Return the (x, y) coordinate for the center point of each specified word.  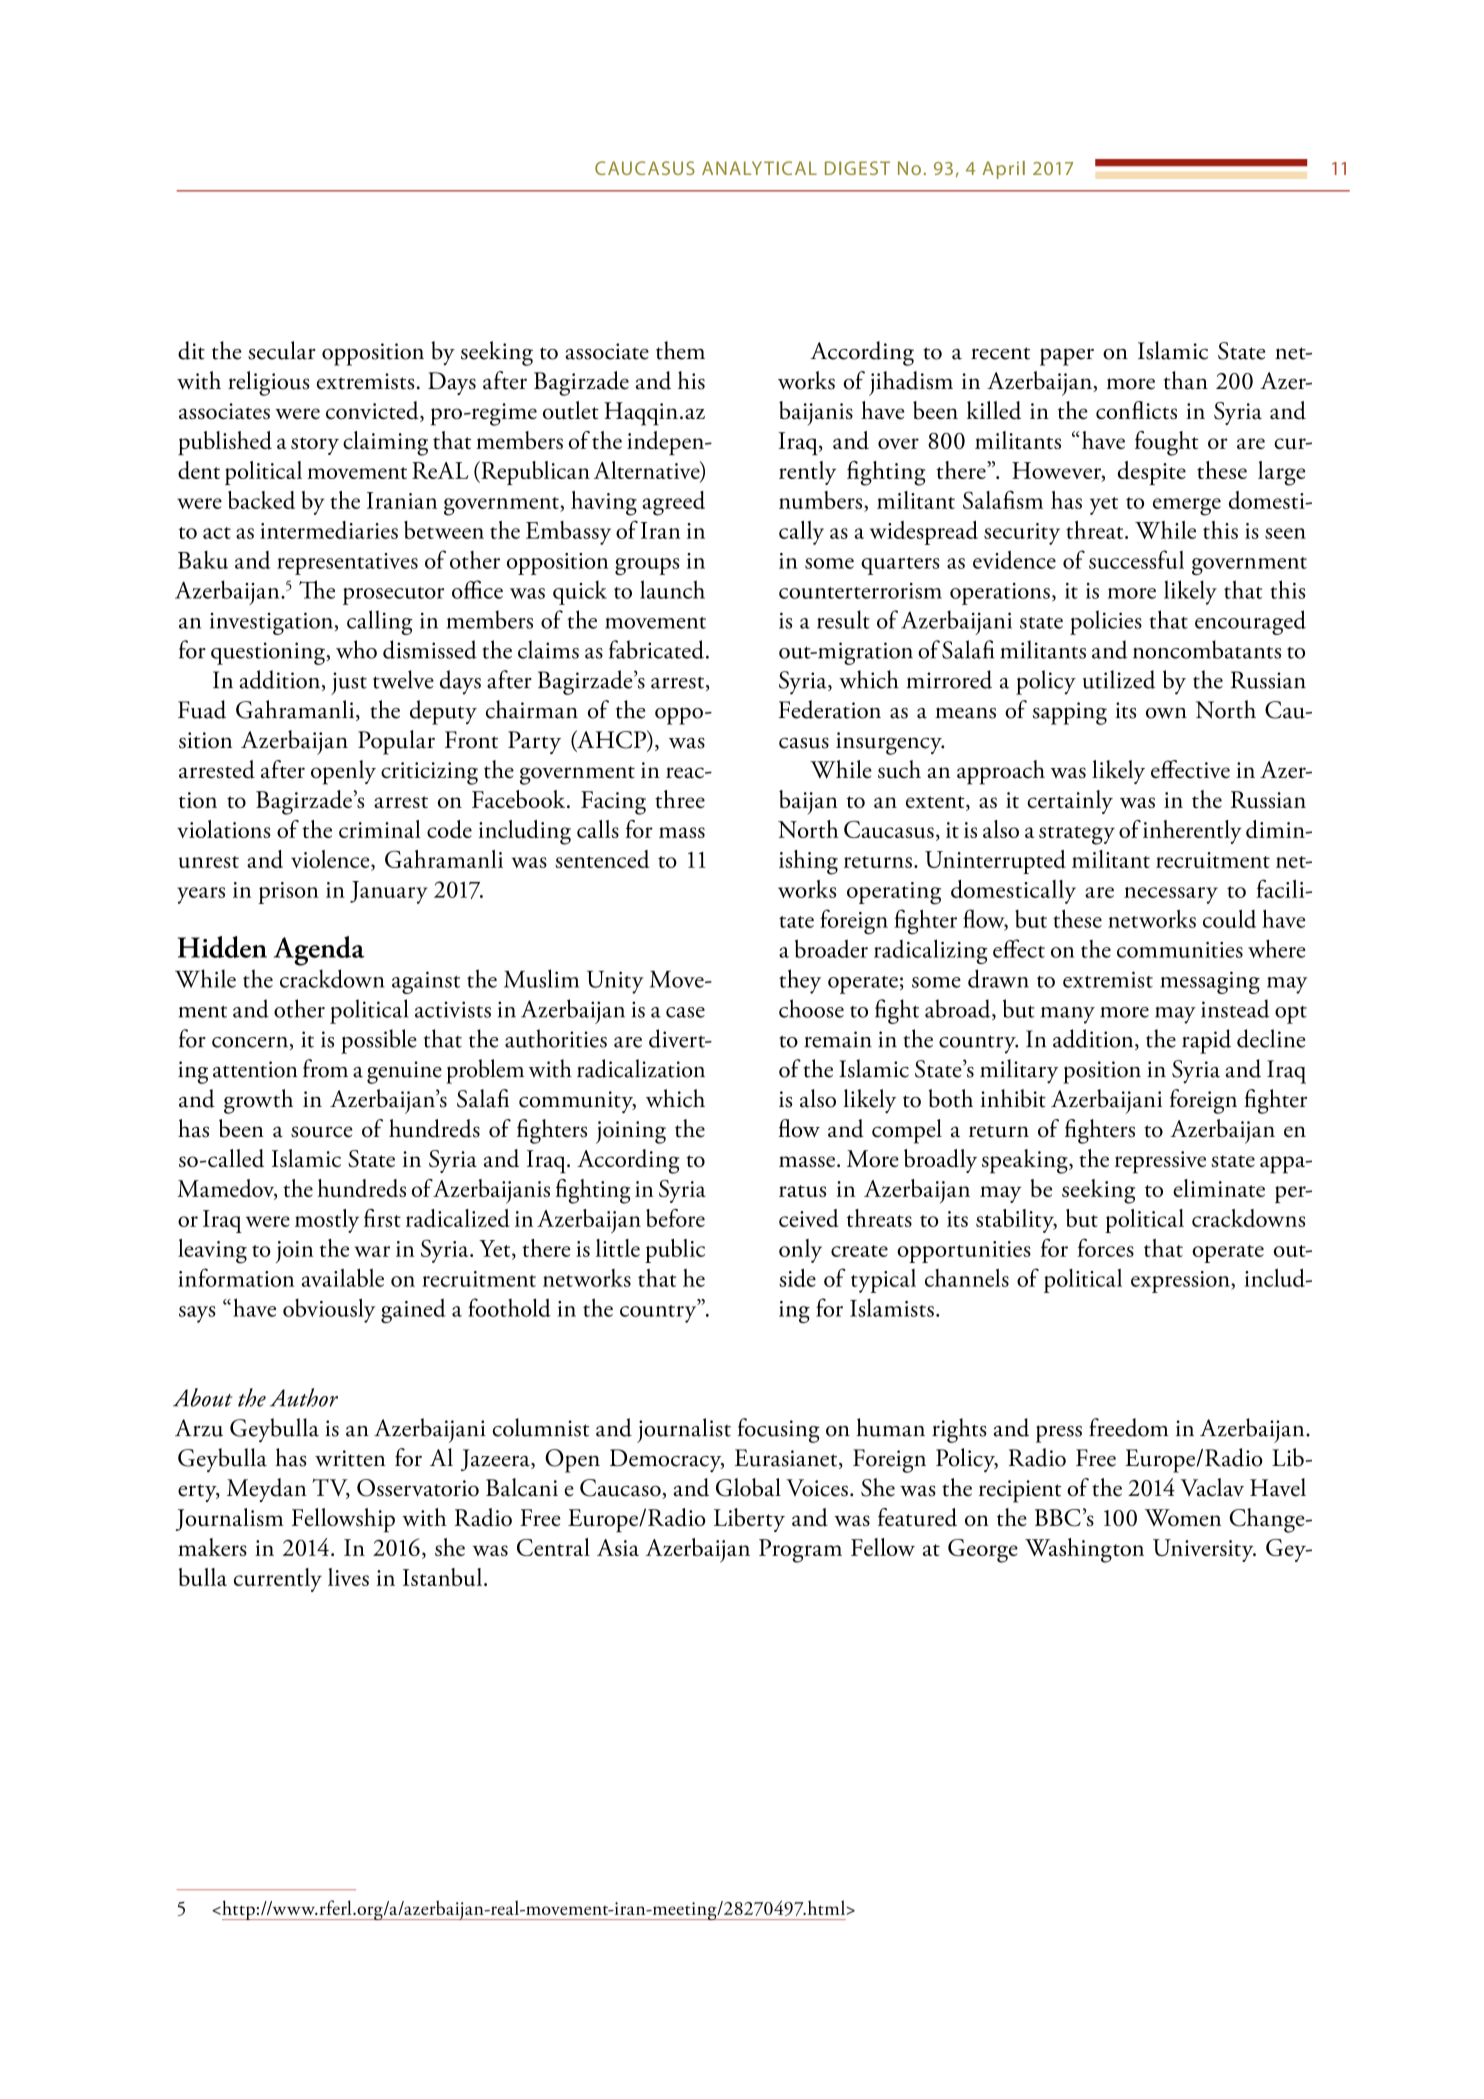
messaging (1210, 982)
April (1003, 170)
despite (1152, 473)
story (315, 446)
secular (282, 350)
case (685, 1012)
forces (1105, 1247)
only (800, 1251)
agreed (673, 503)
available (343, 1278)
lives (348, 1577)
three (680, 799)
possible (379, 1041)
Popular (396, 742)
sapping (1070, 713)
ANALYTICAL (759, 168)
